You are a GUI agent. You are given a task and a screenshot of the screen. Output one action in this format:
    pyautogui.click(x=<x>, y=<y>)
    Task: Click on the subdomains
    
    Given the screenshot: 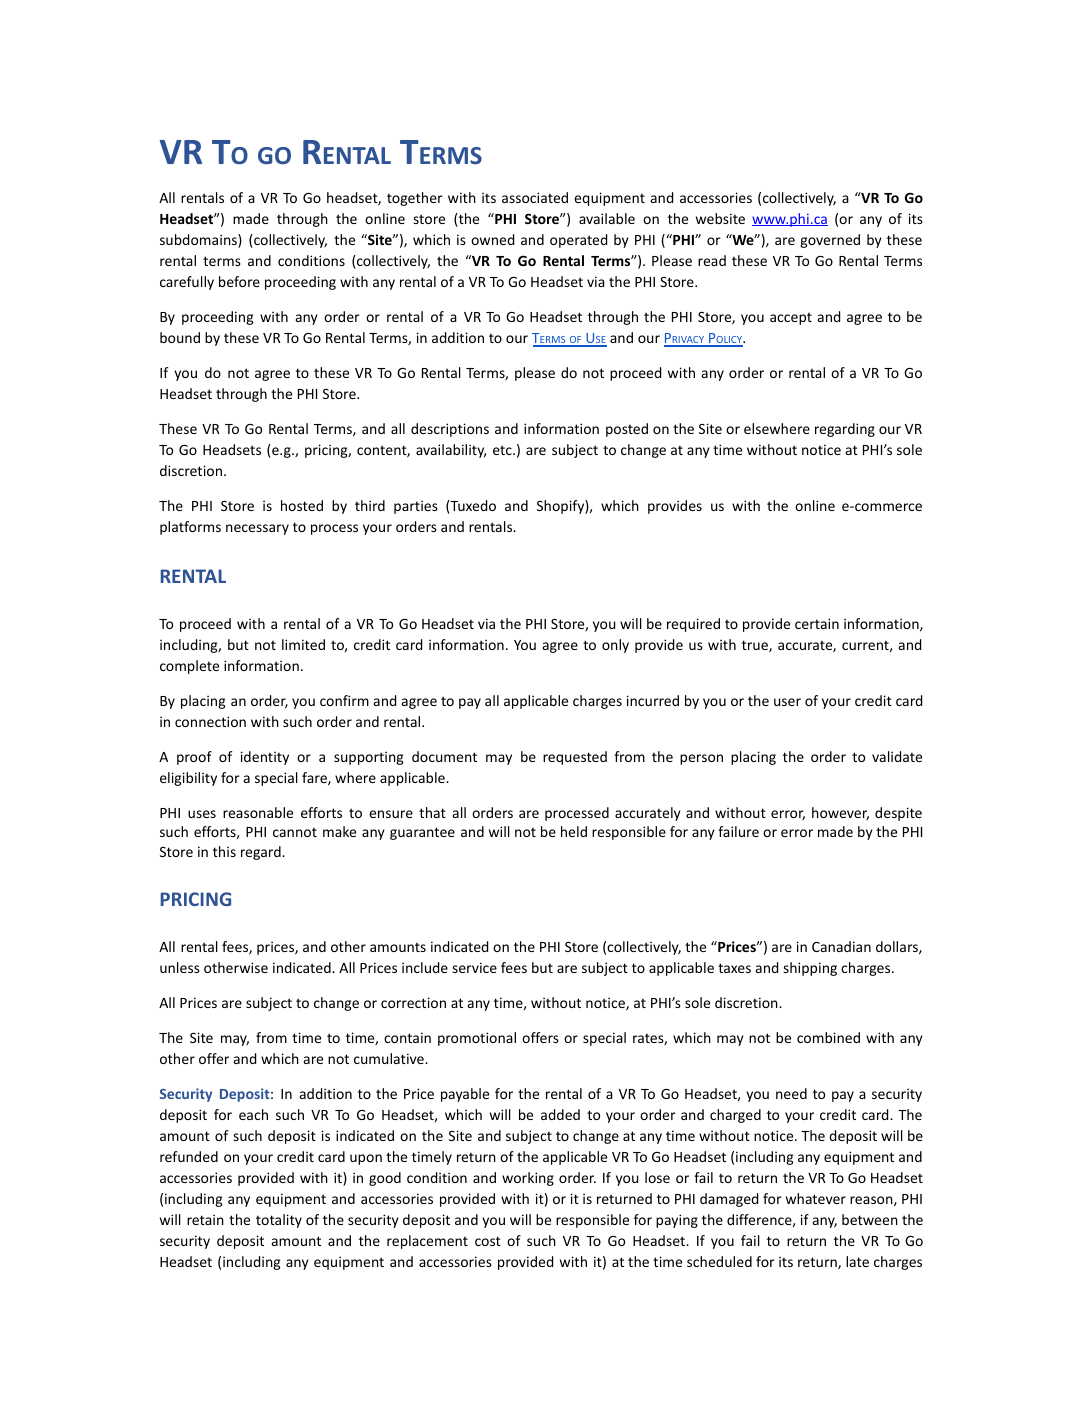 What is the action you would take?
    pyautogui.click(x=199, y=241)
